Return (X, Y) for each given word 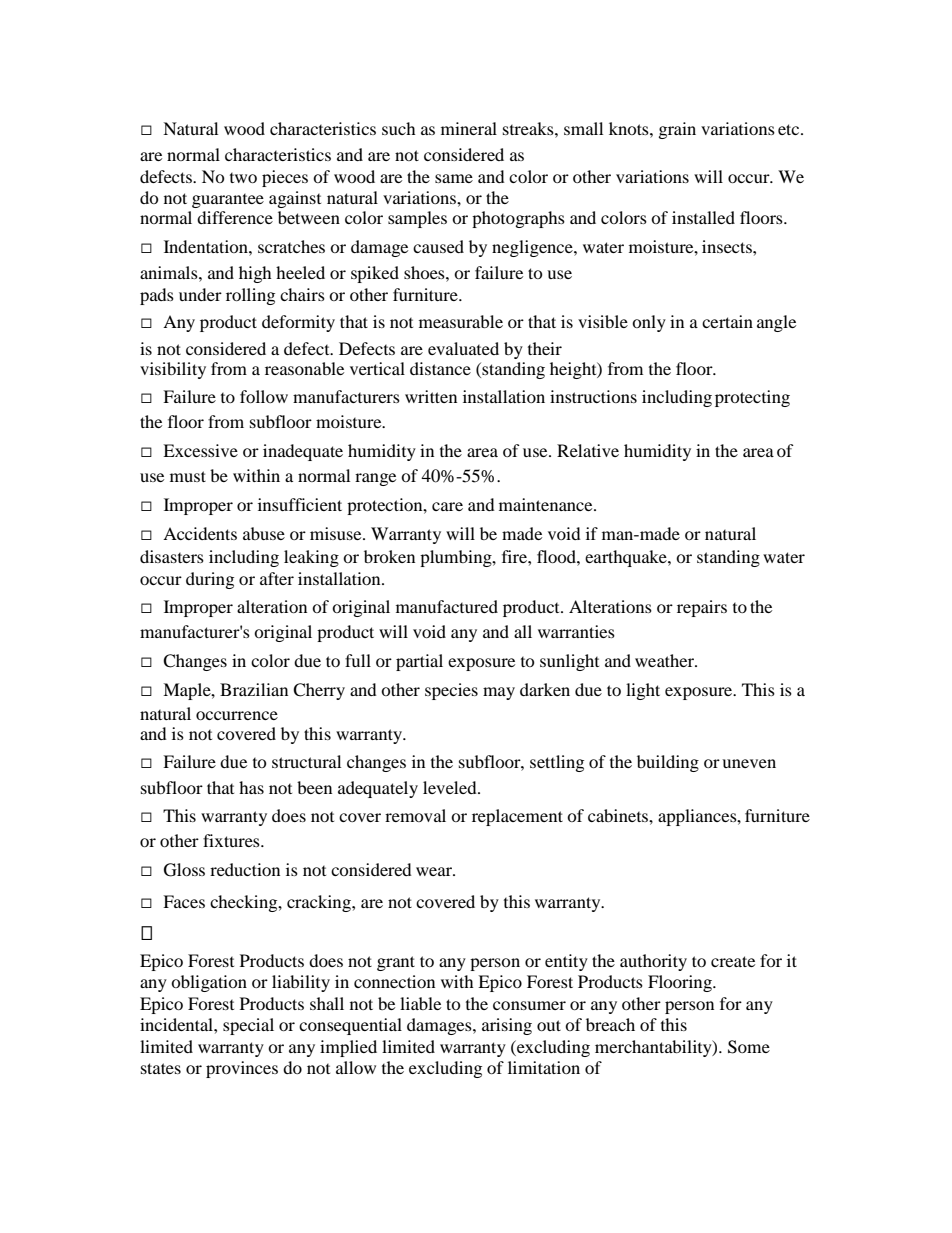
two (243, 178)
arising (507, 1026)
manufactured (447, 606)
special (248, 1026)
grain (677, 130)
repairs (702, 608)
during (210, 580)
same (454, 178)
